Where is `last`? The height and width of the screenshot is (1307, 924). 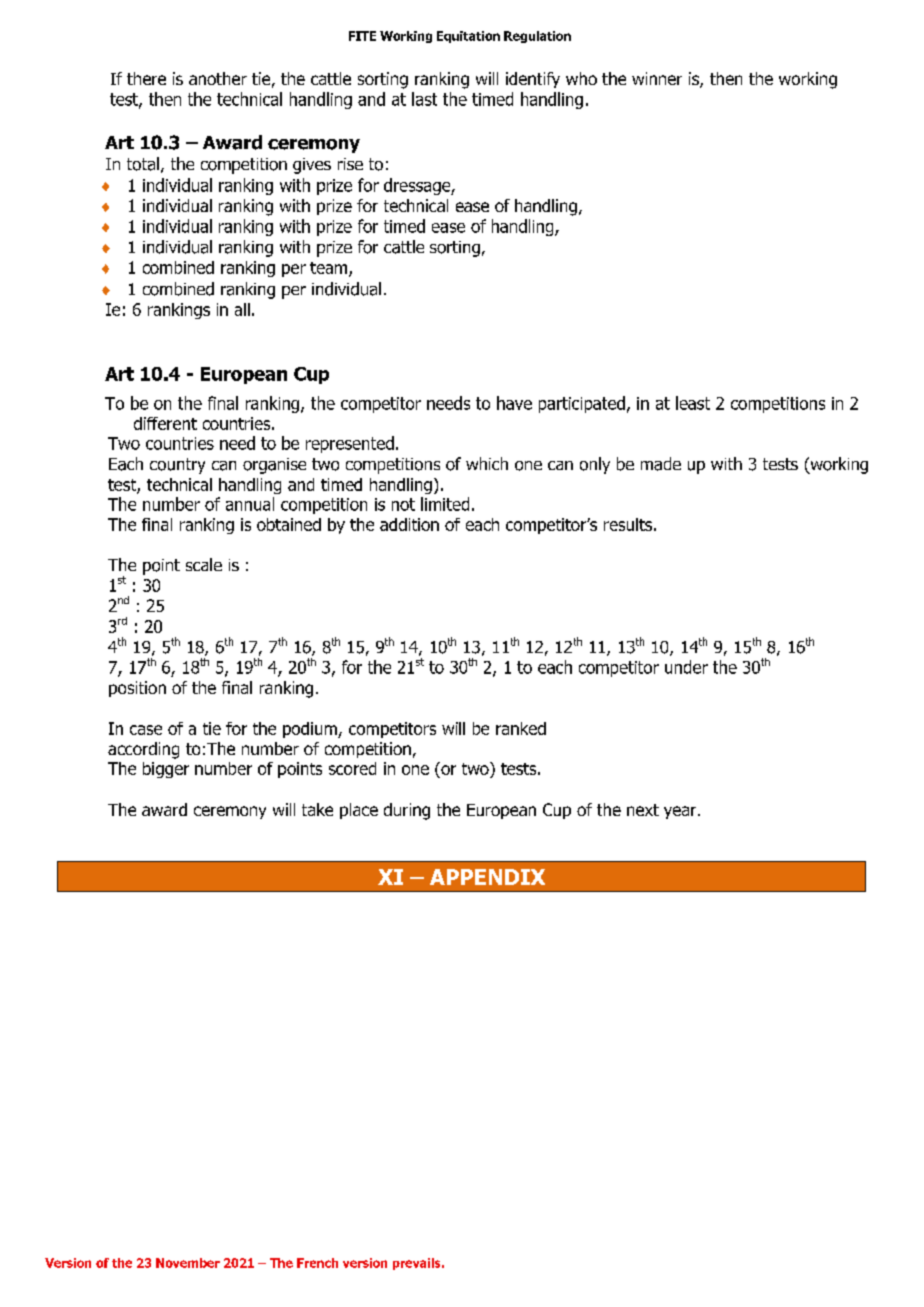
last is located at coordinates (424, 99).
